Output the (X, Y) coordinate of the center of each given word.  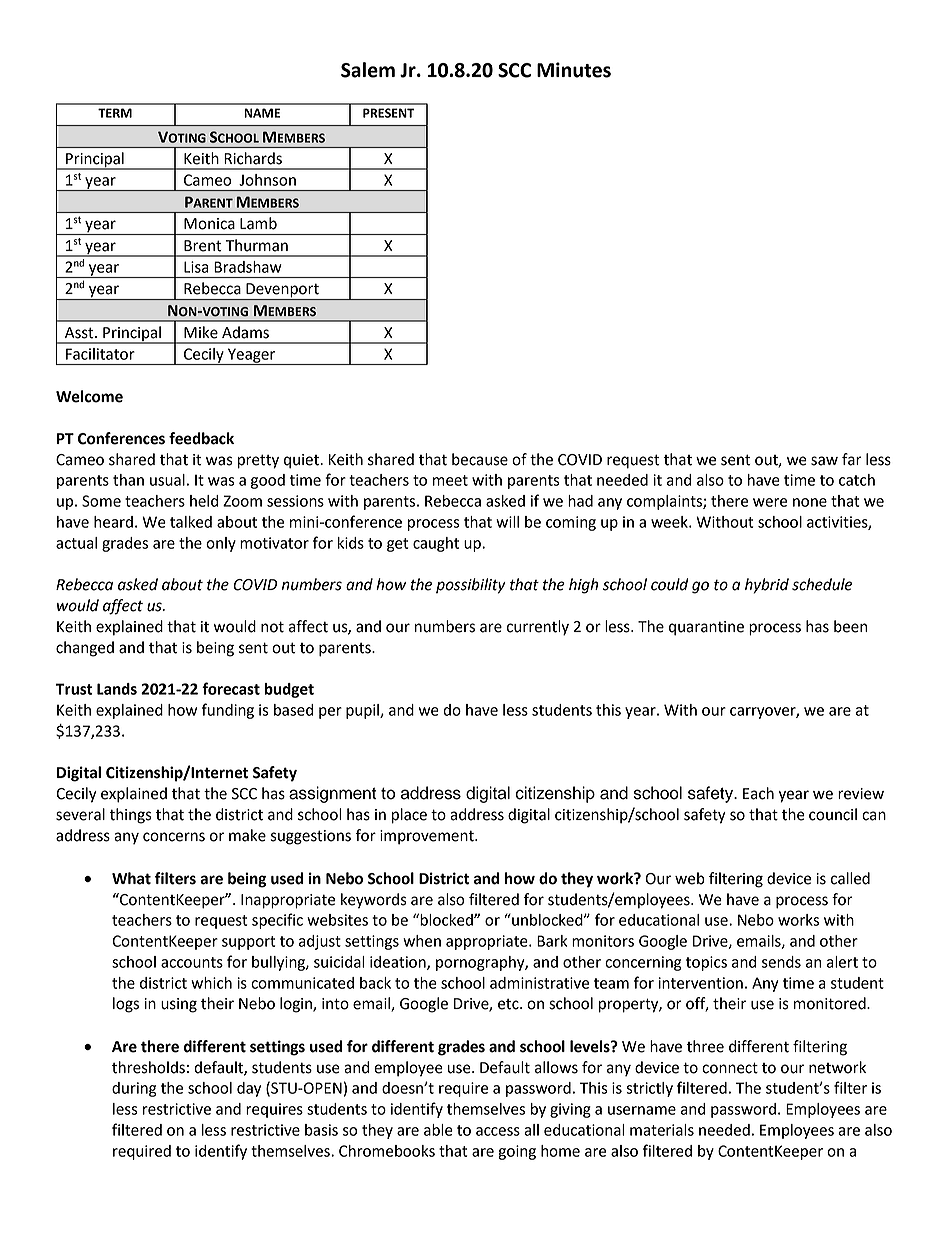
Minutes (574, 70)
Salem (368, 70)
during (134, 1089)
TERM (115, 113)
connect (730, 1068)
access (498, 1131)
